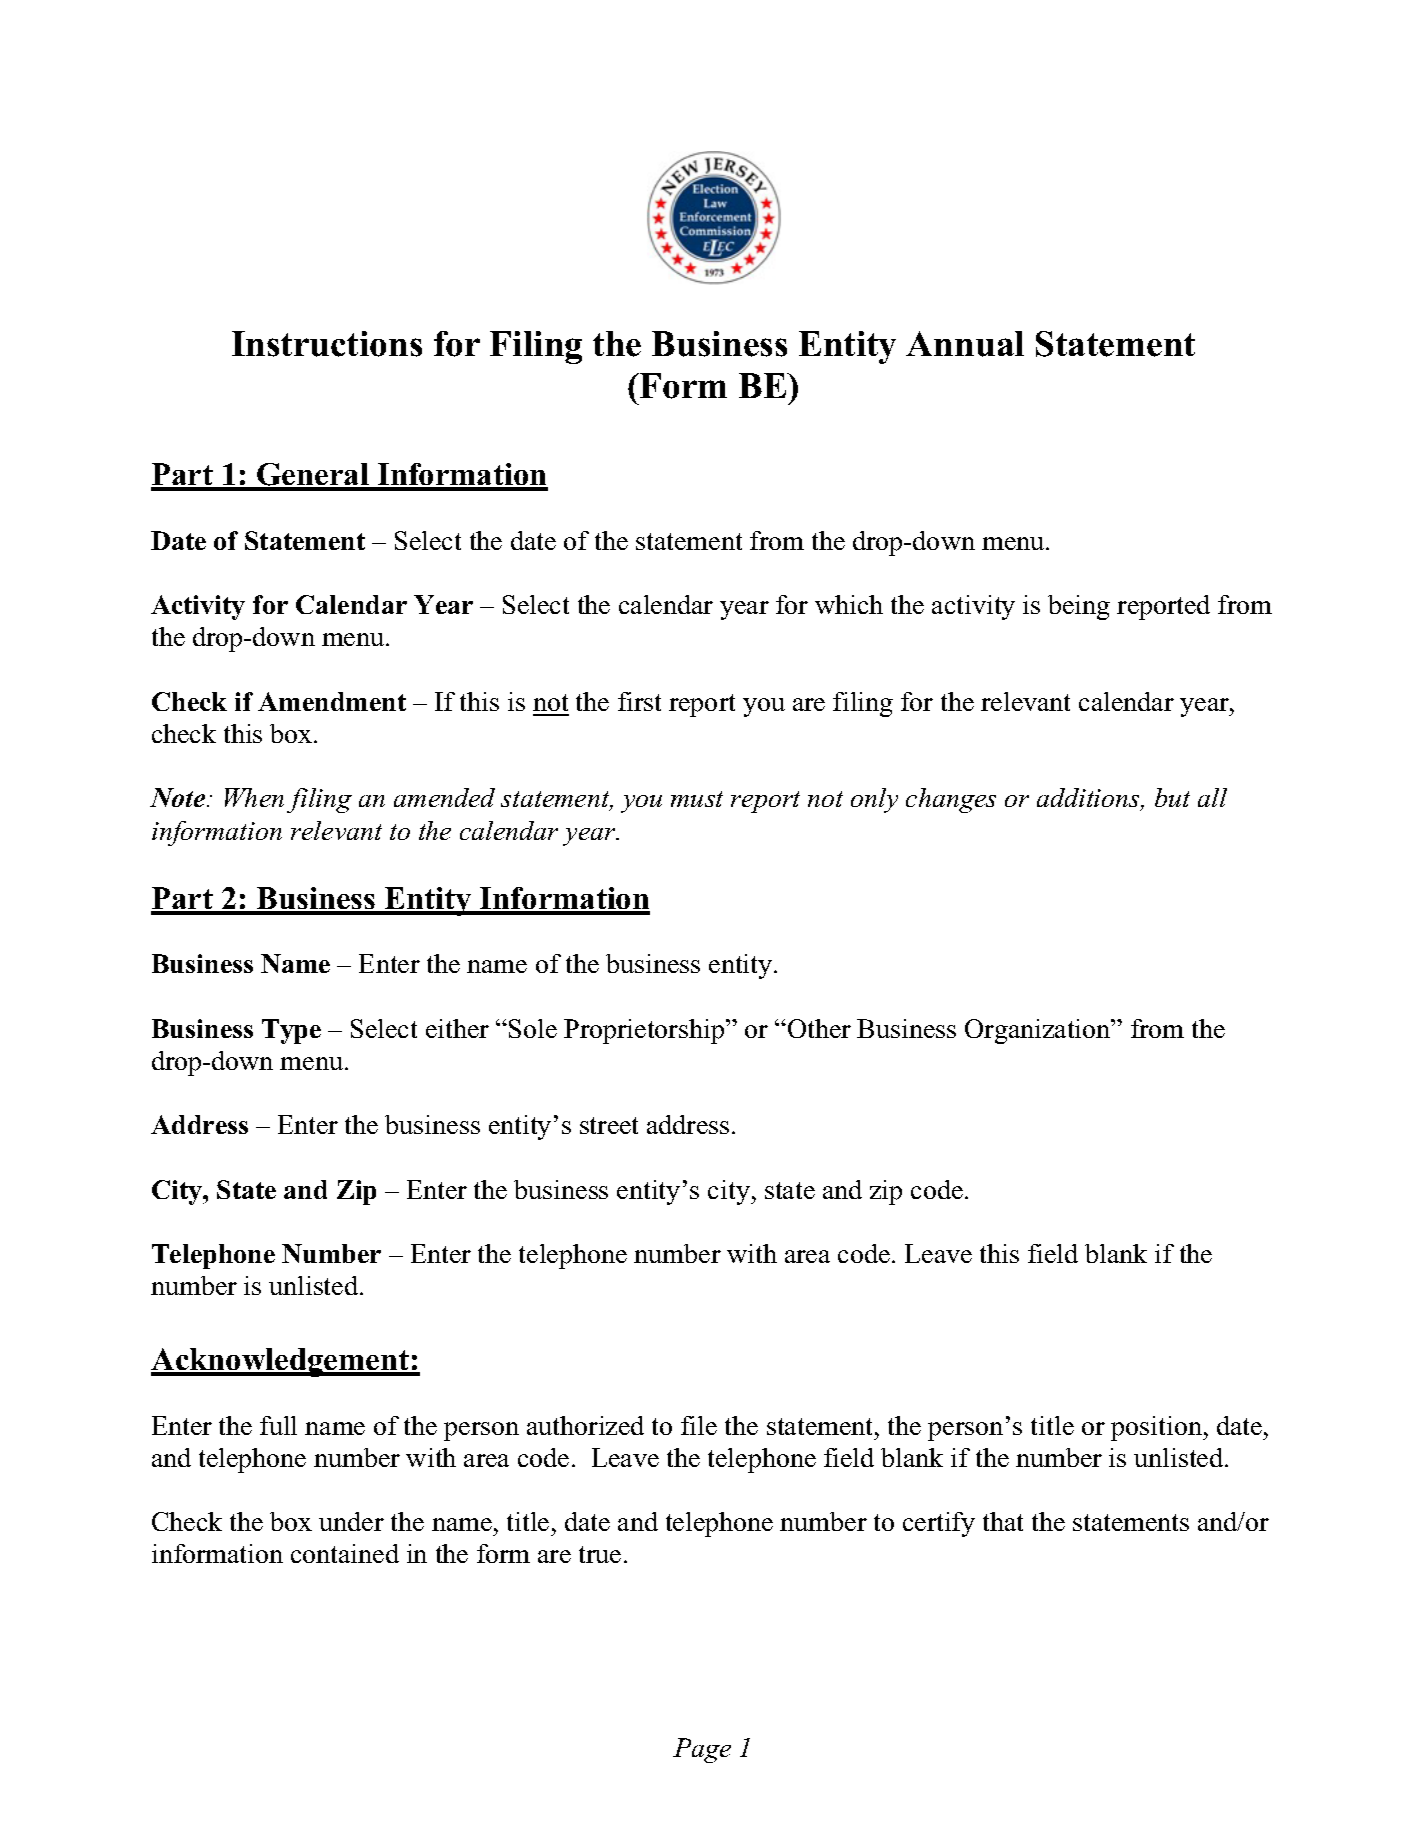 The width and height of the screenshot is (1428, 1848). I want to click on Proprietorship, so click(645, 1031).
